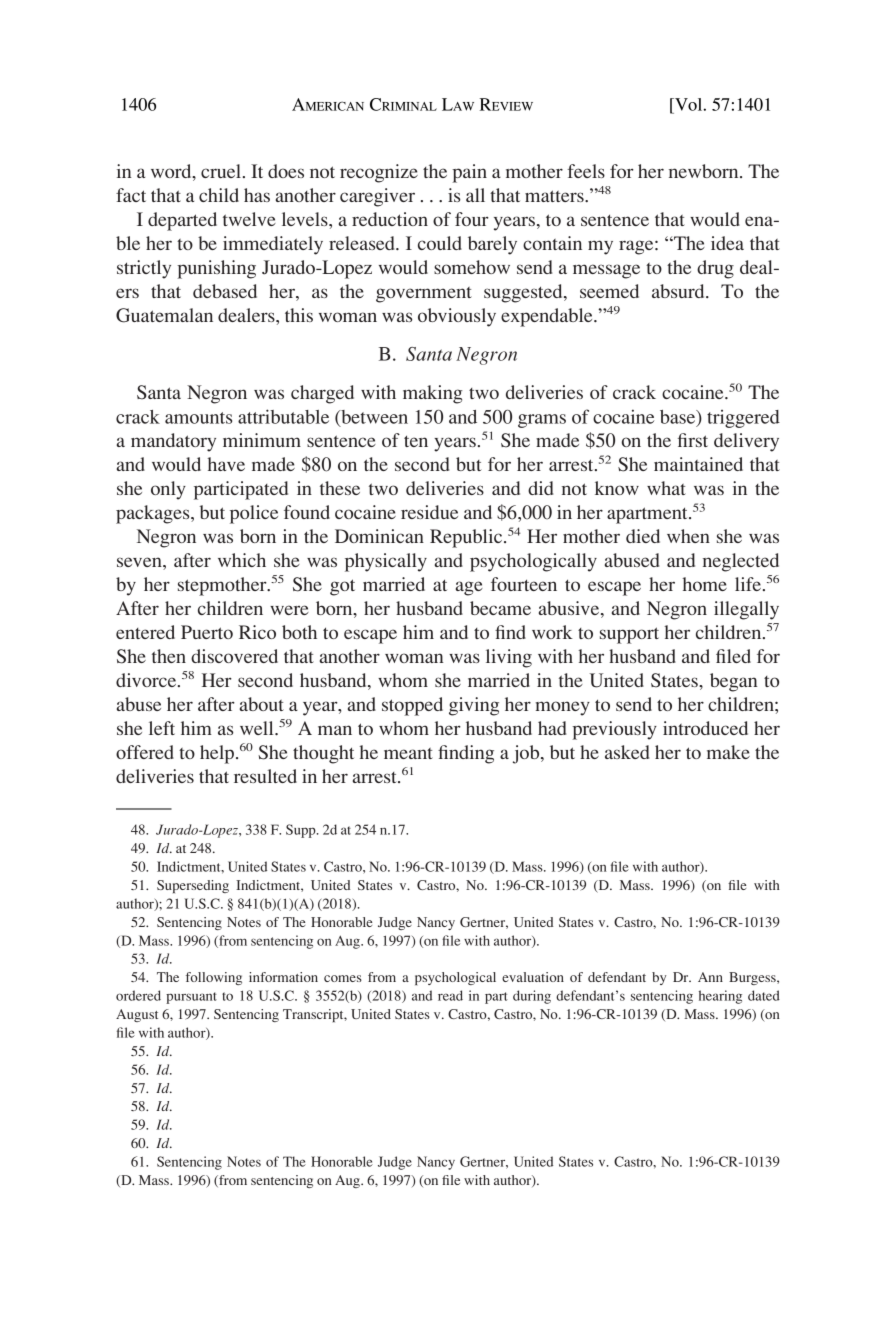 This document has width=896, height=1328. I want to click on meant, so click(408, 753).
